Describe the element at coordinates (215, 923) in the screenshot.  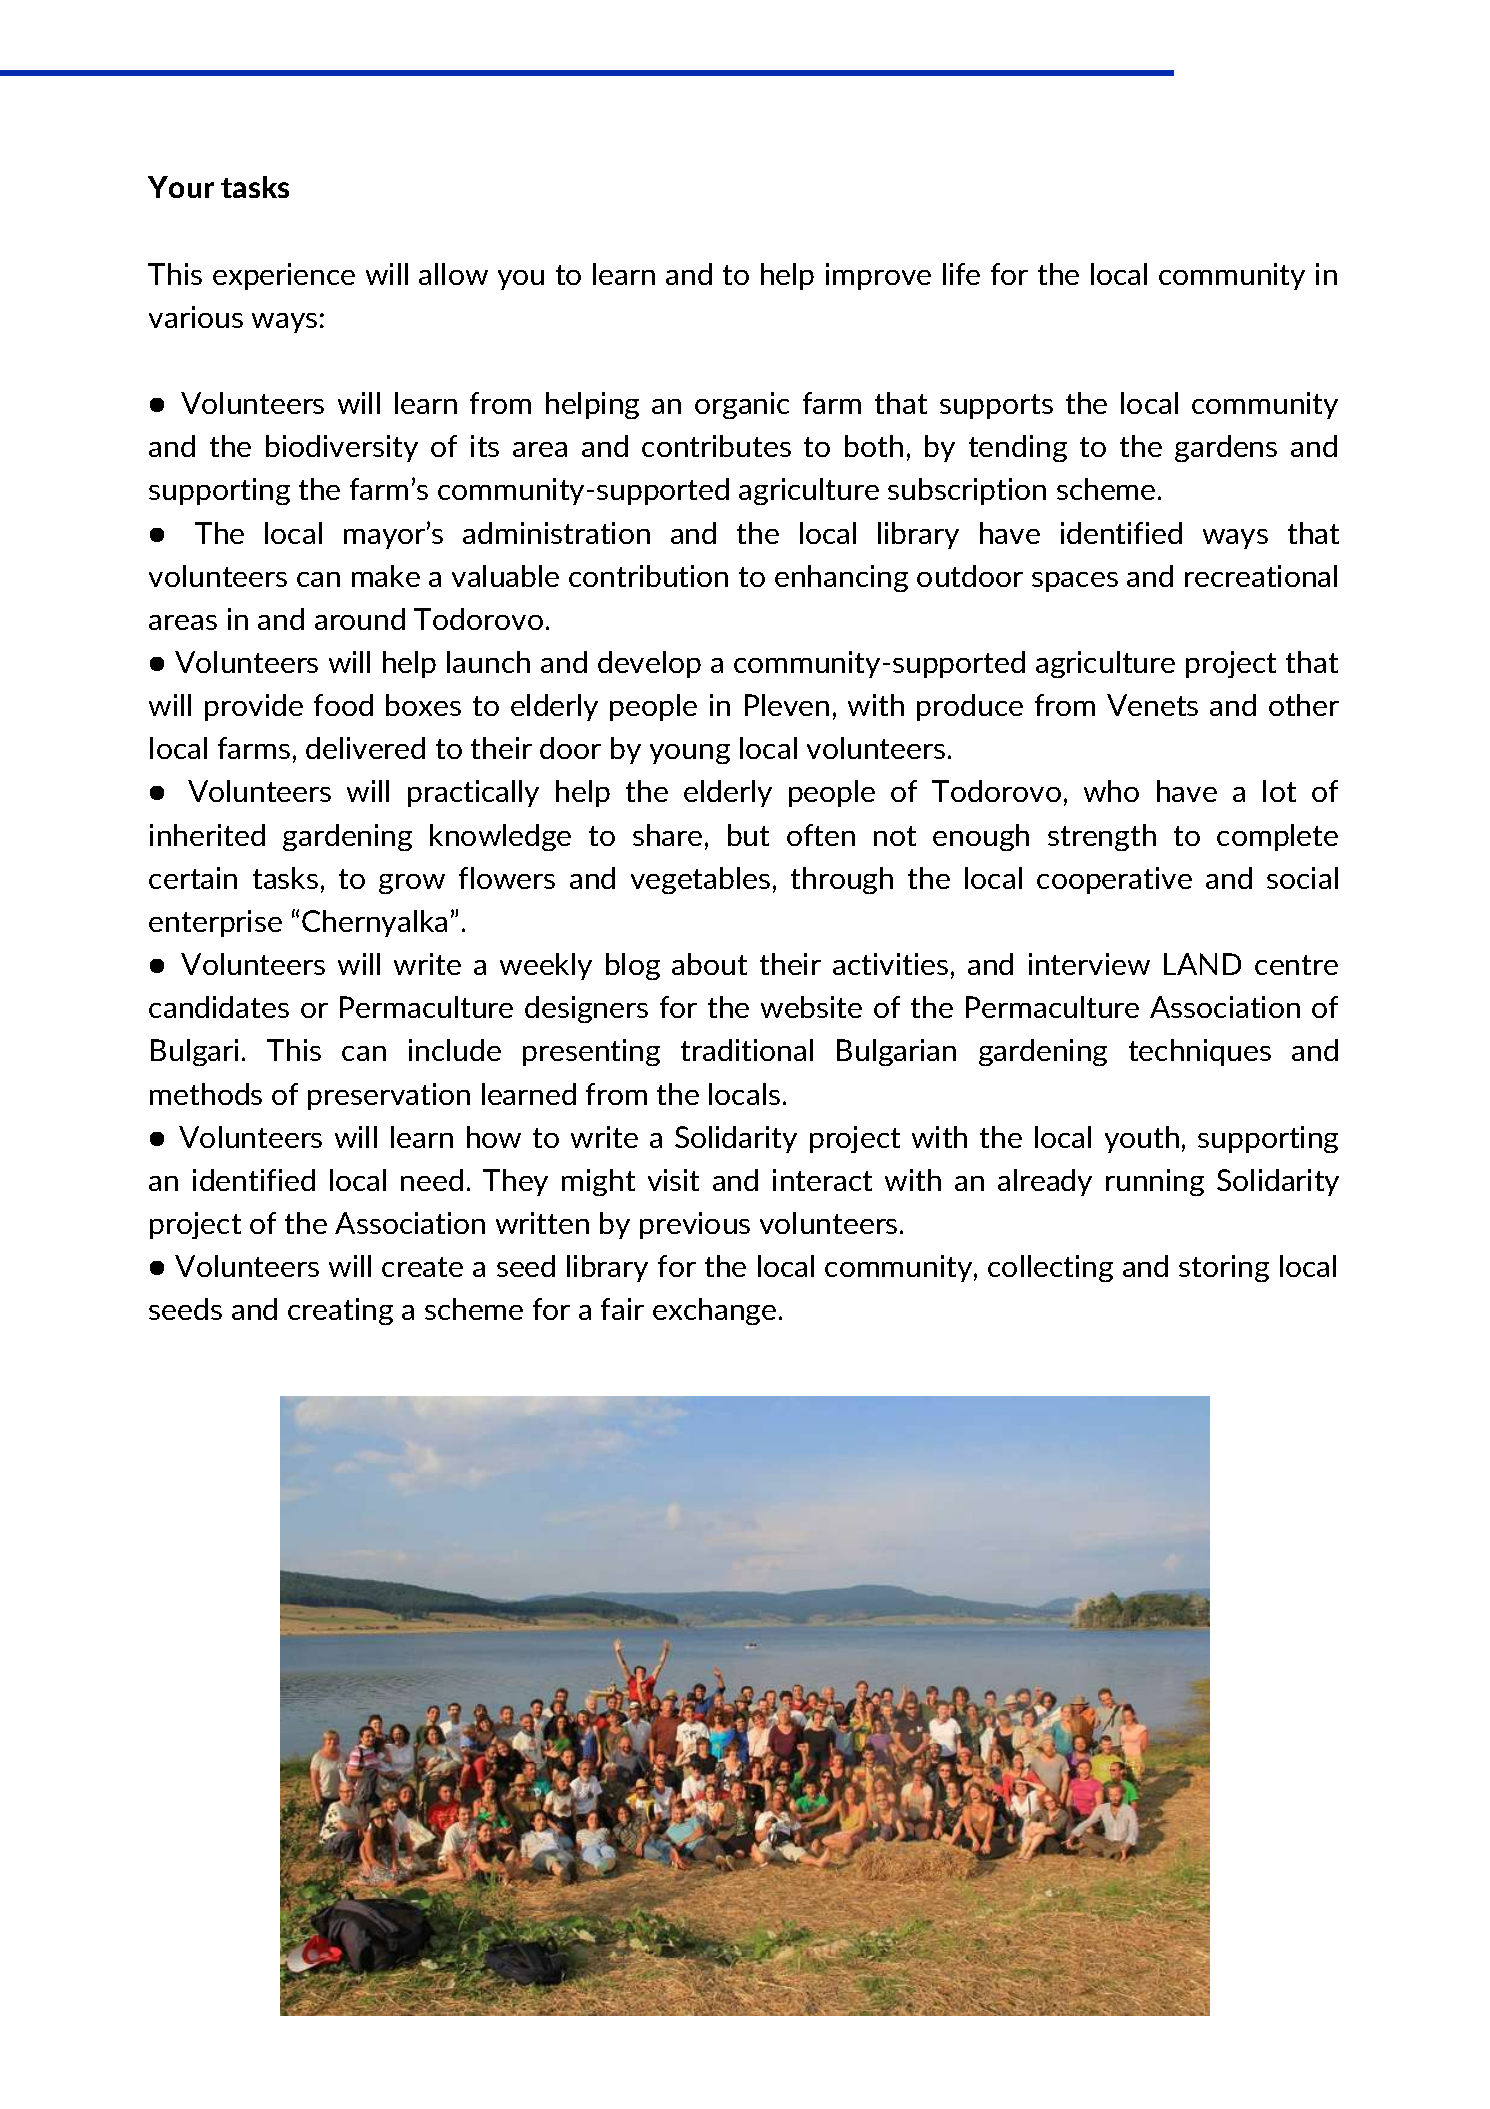
I see `enterprise` at that location.
